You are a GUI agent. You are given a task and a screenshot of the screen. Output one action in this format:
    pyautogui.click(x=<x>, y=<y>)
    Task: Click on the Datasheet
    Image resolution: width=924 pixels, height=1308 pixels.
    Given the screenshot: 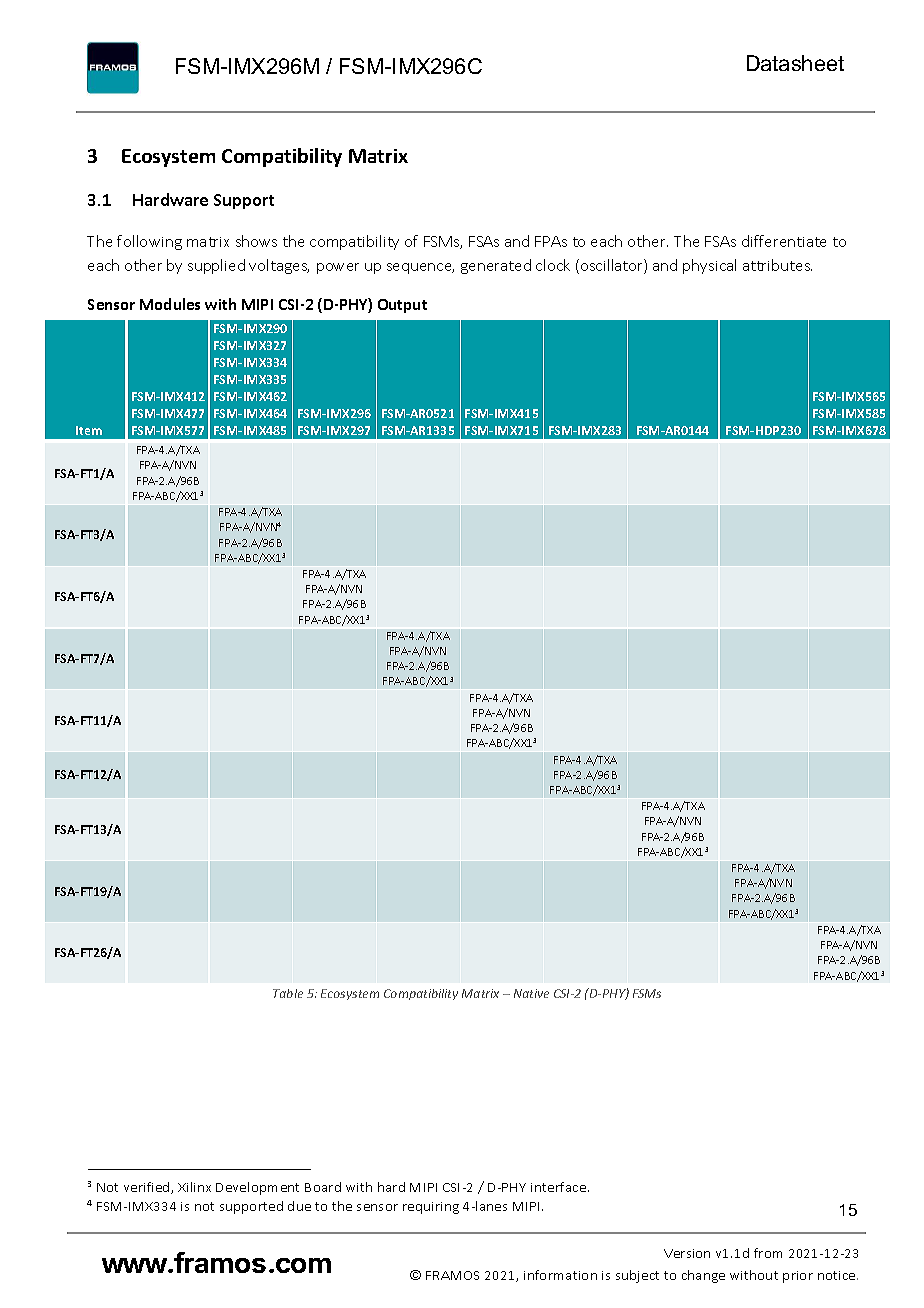 What is the action you would take?
    pyautogui.click(x=795, y=63)
